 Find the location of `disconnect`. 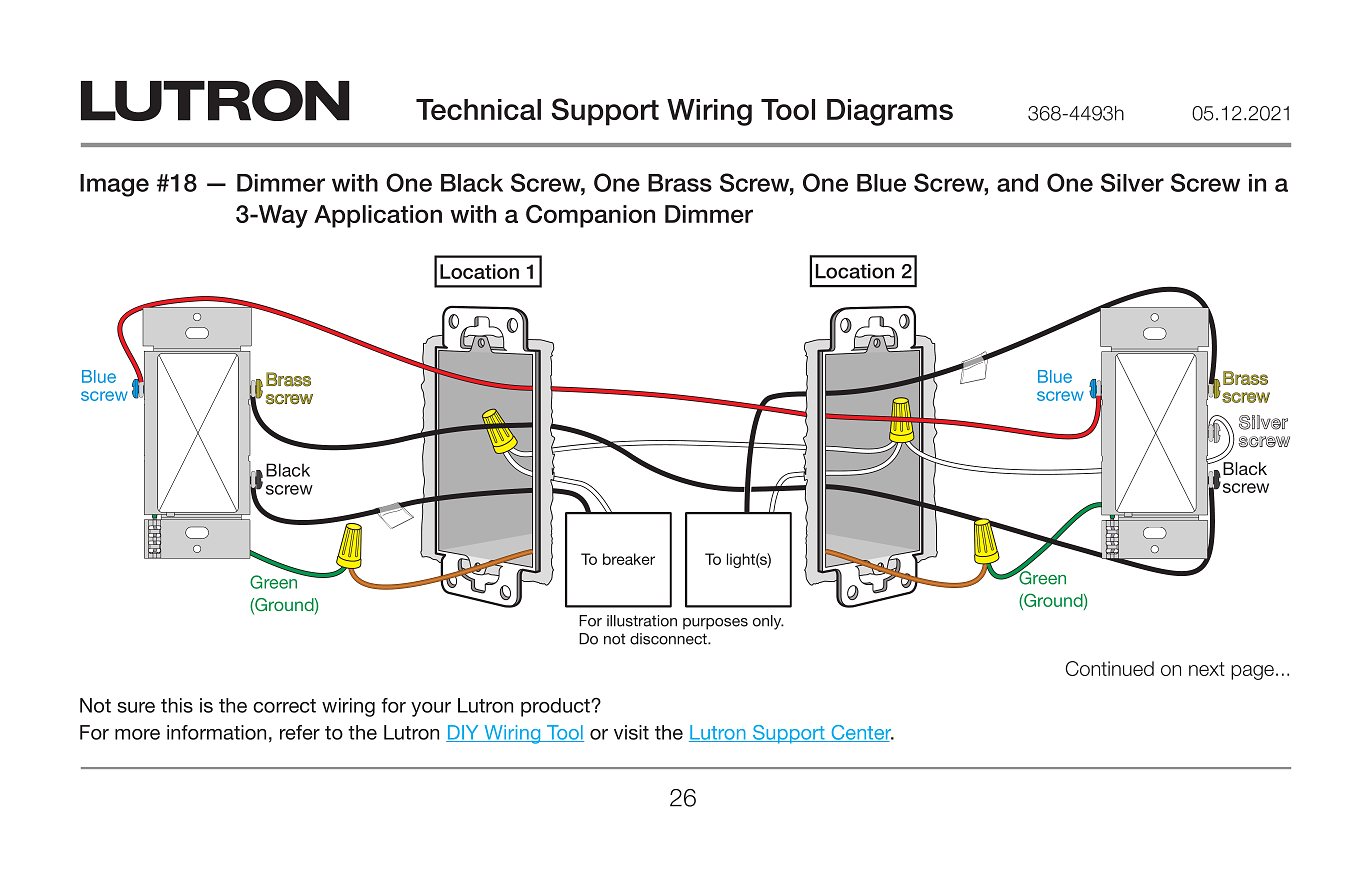

disconnect is located at coordinates (669, 639).
